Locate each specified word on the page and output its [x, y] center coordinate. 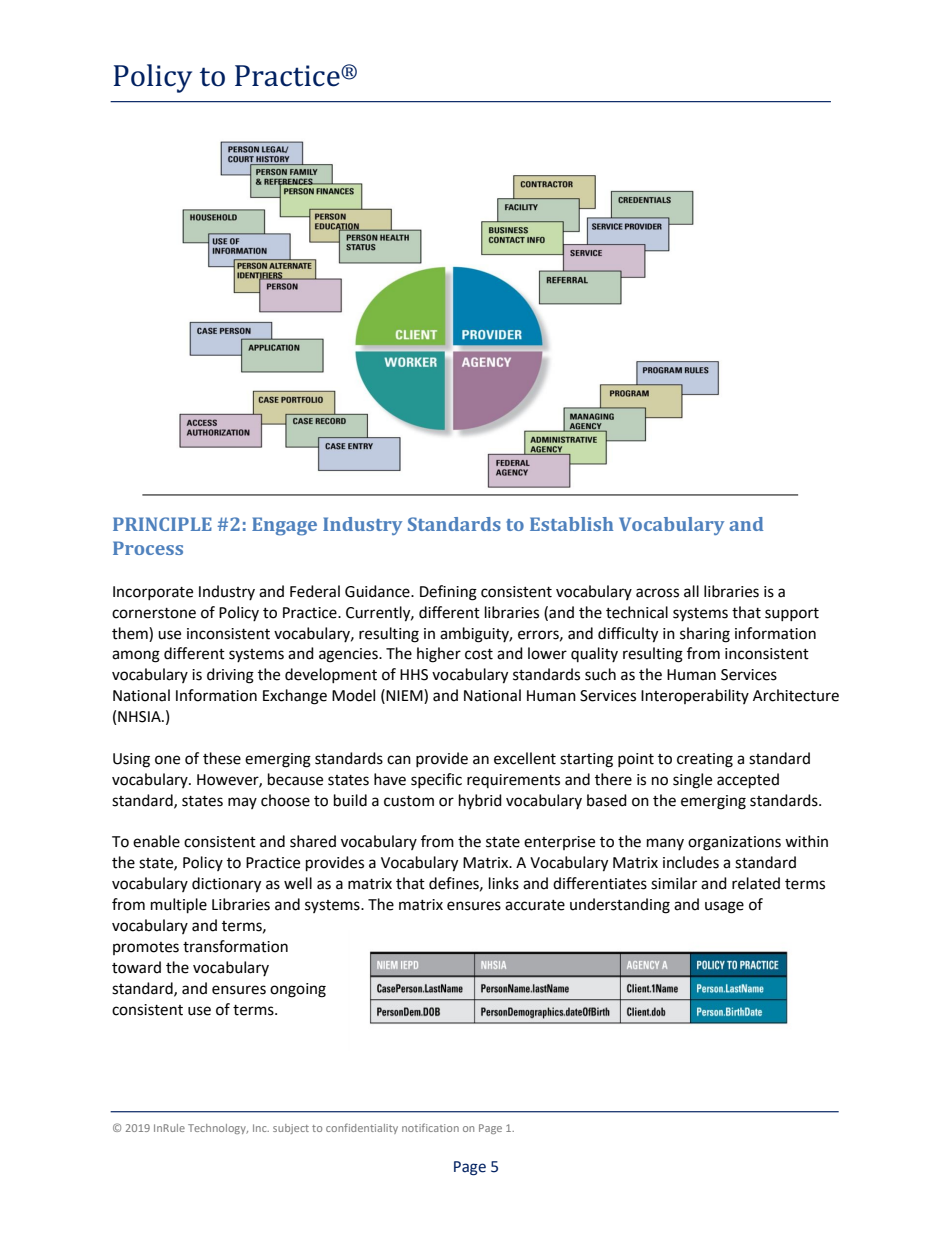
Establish [571, 524]
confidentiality [362, 1128]
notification [430, 1127]
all [691, 591]
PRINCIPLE [162, 524]
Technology [218, 1129]
